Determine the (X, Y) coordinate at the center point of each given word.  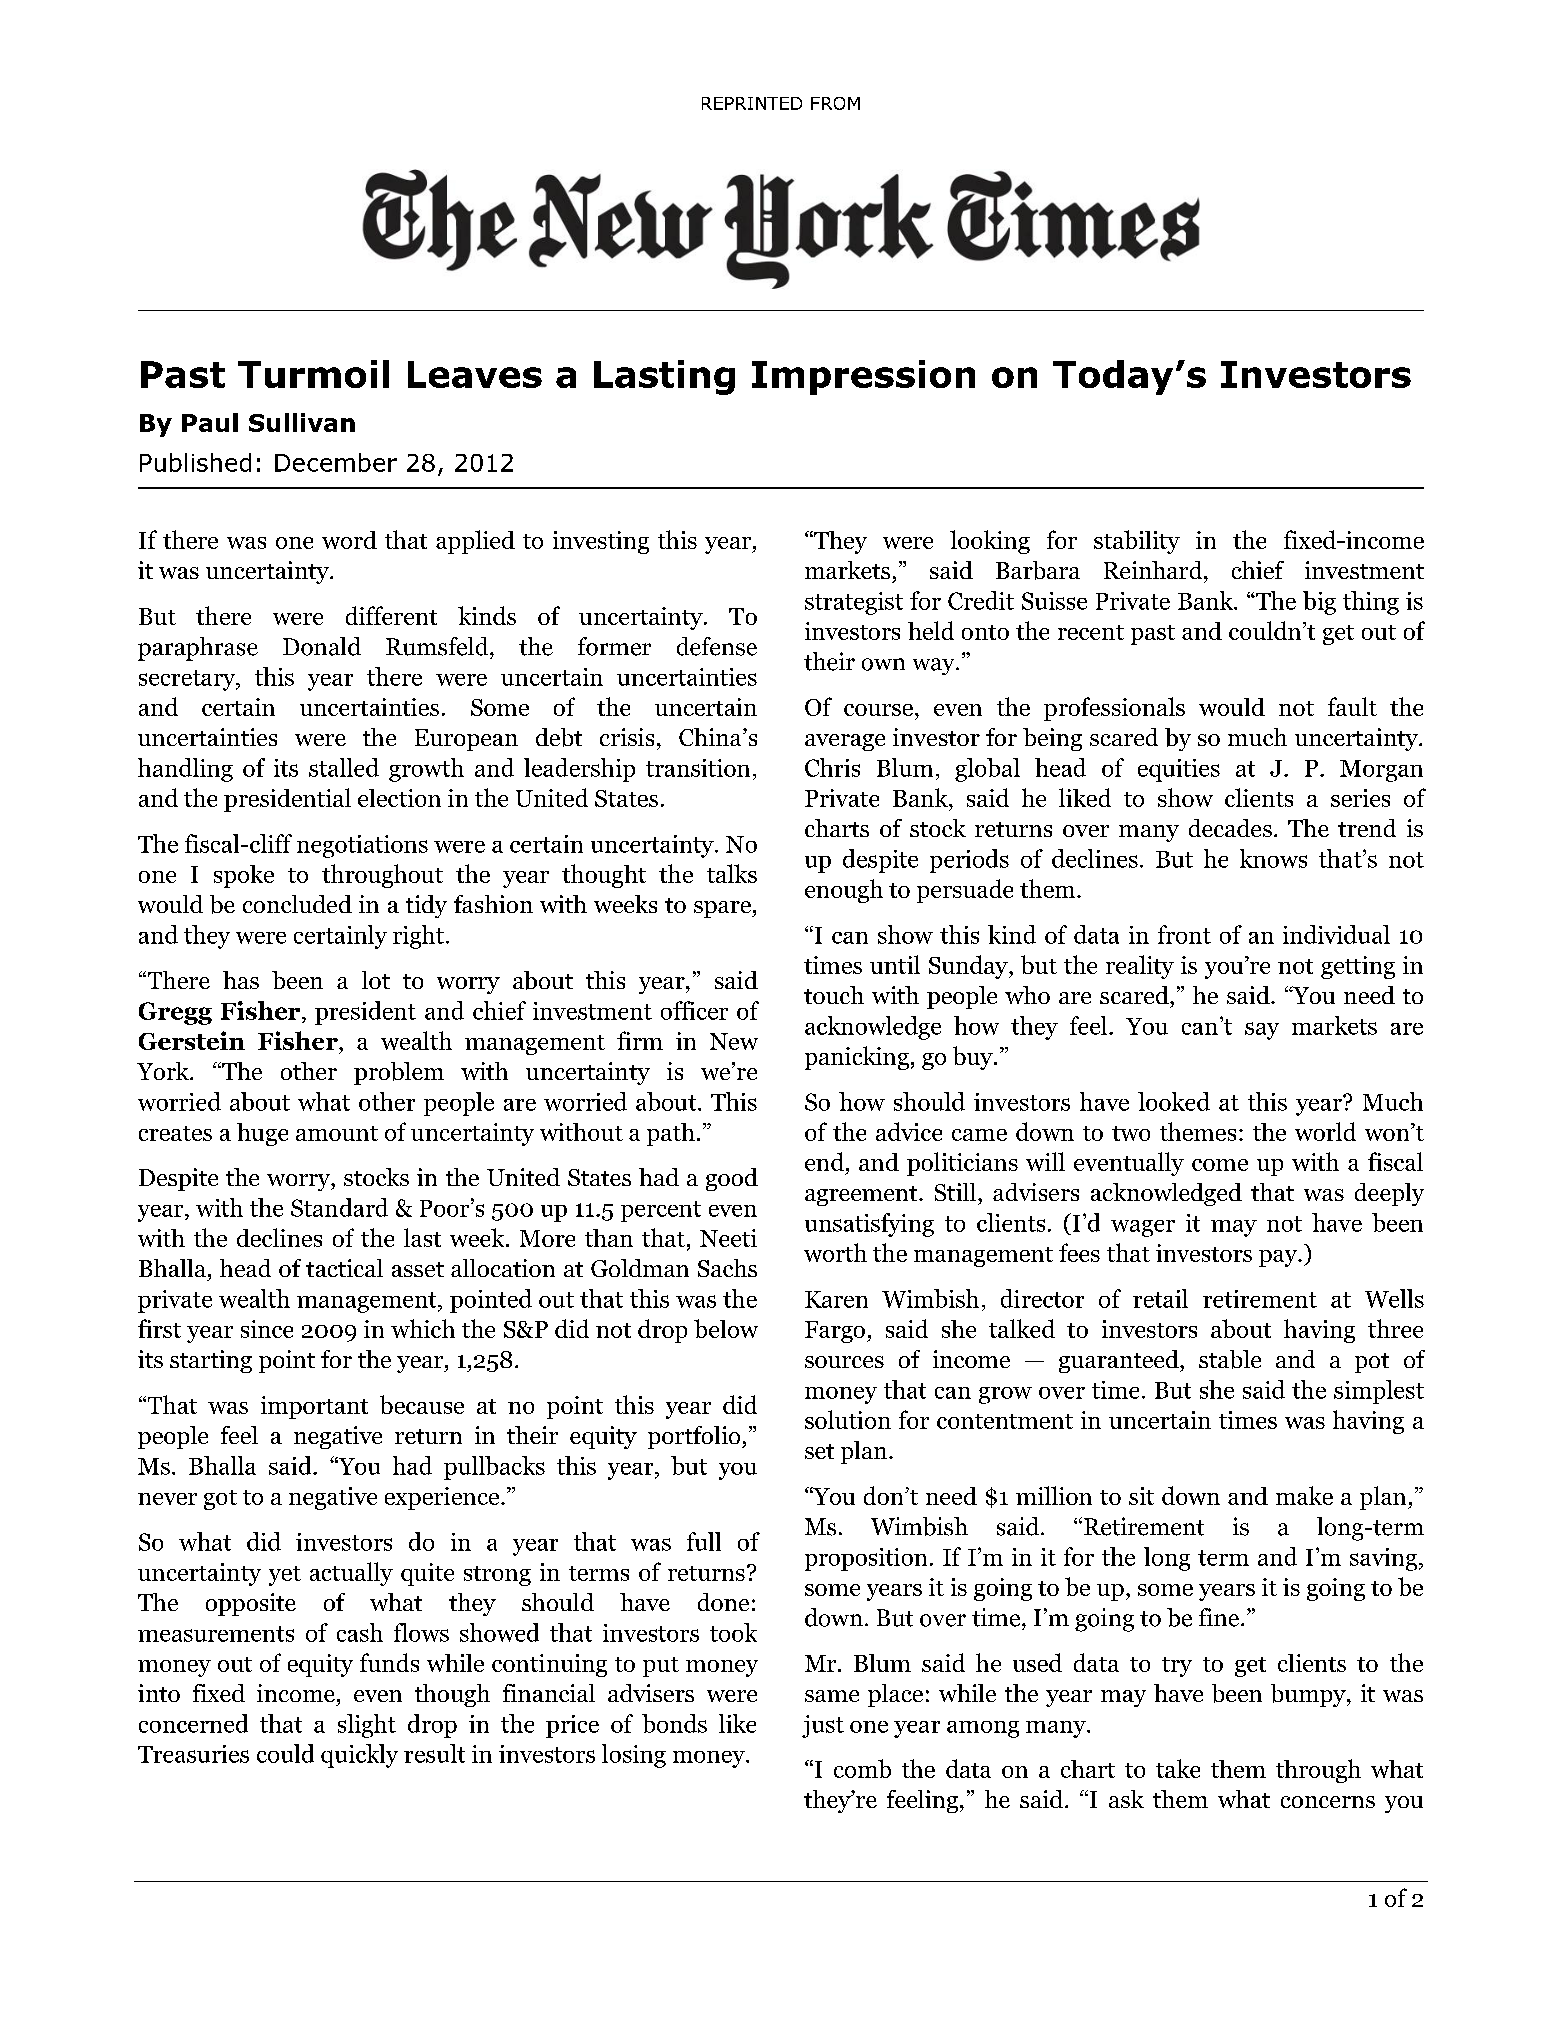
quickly (359, 1756)
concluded (297, 904)
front (1184, 934)
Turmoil (313, 374)
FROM (835, 103)
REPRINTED (752, 103)
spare (723, 909)
